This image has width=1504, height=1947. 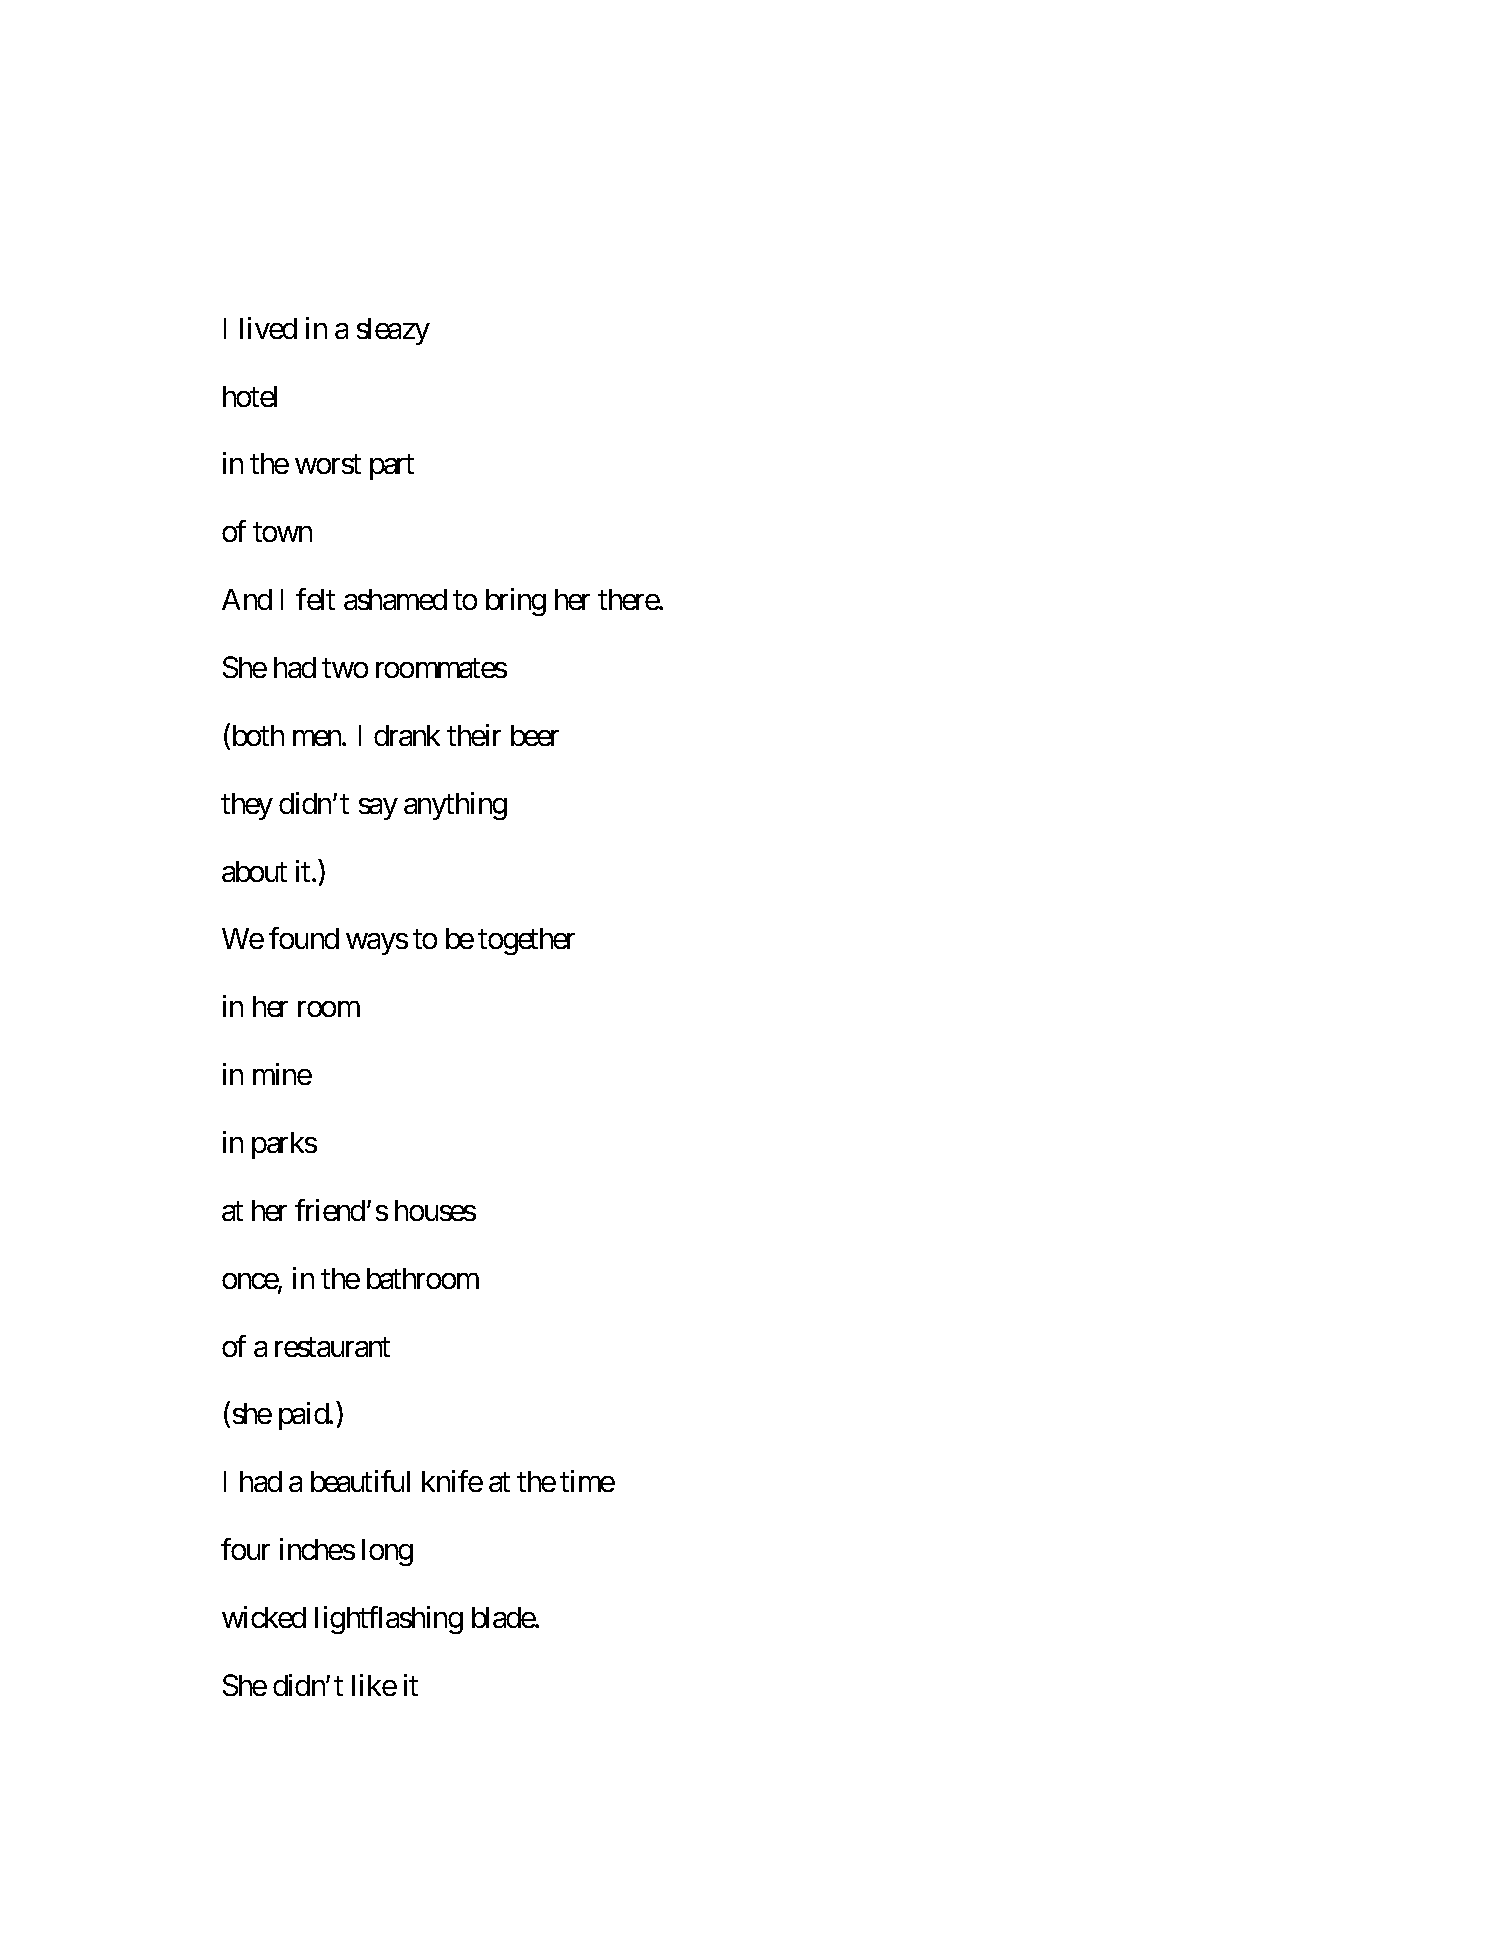 I want to click on about, so click(x=254, y=871).
